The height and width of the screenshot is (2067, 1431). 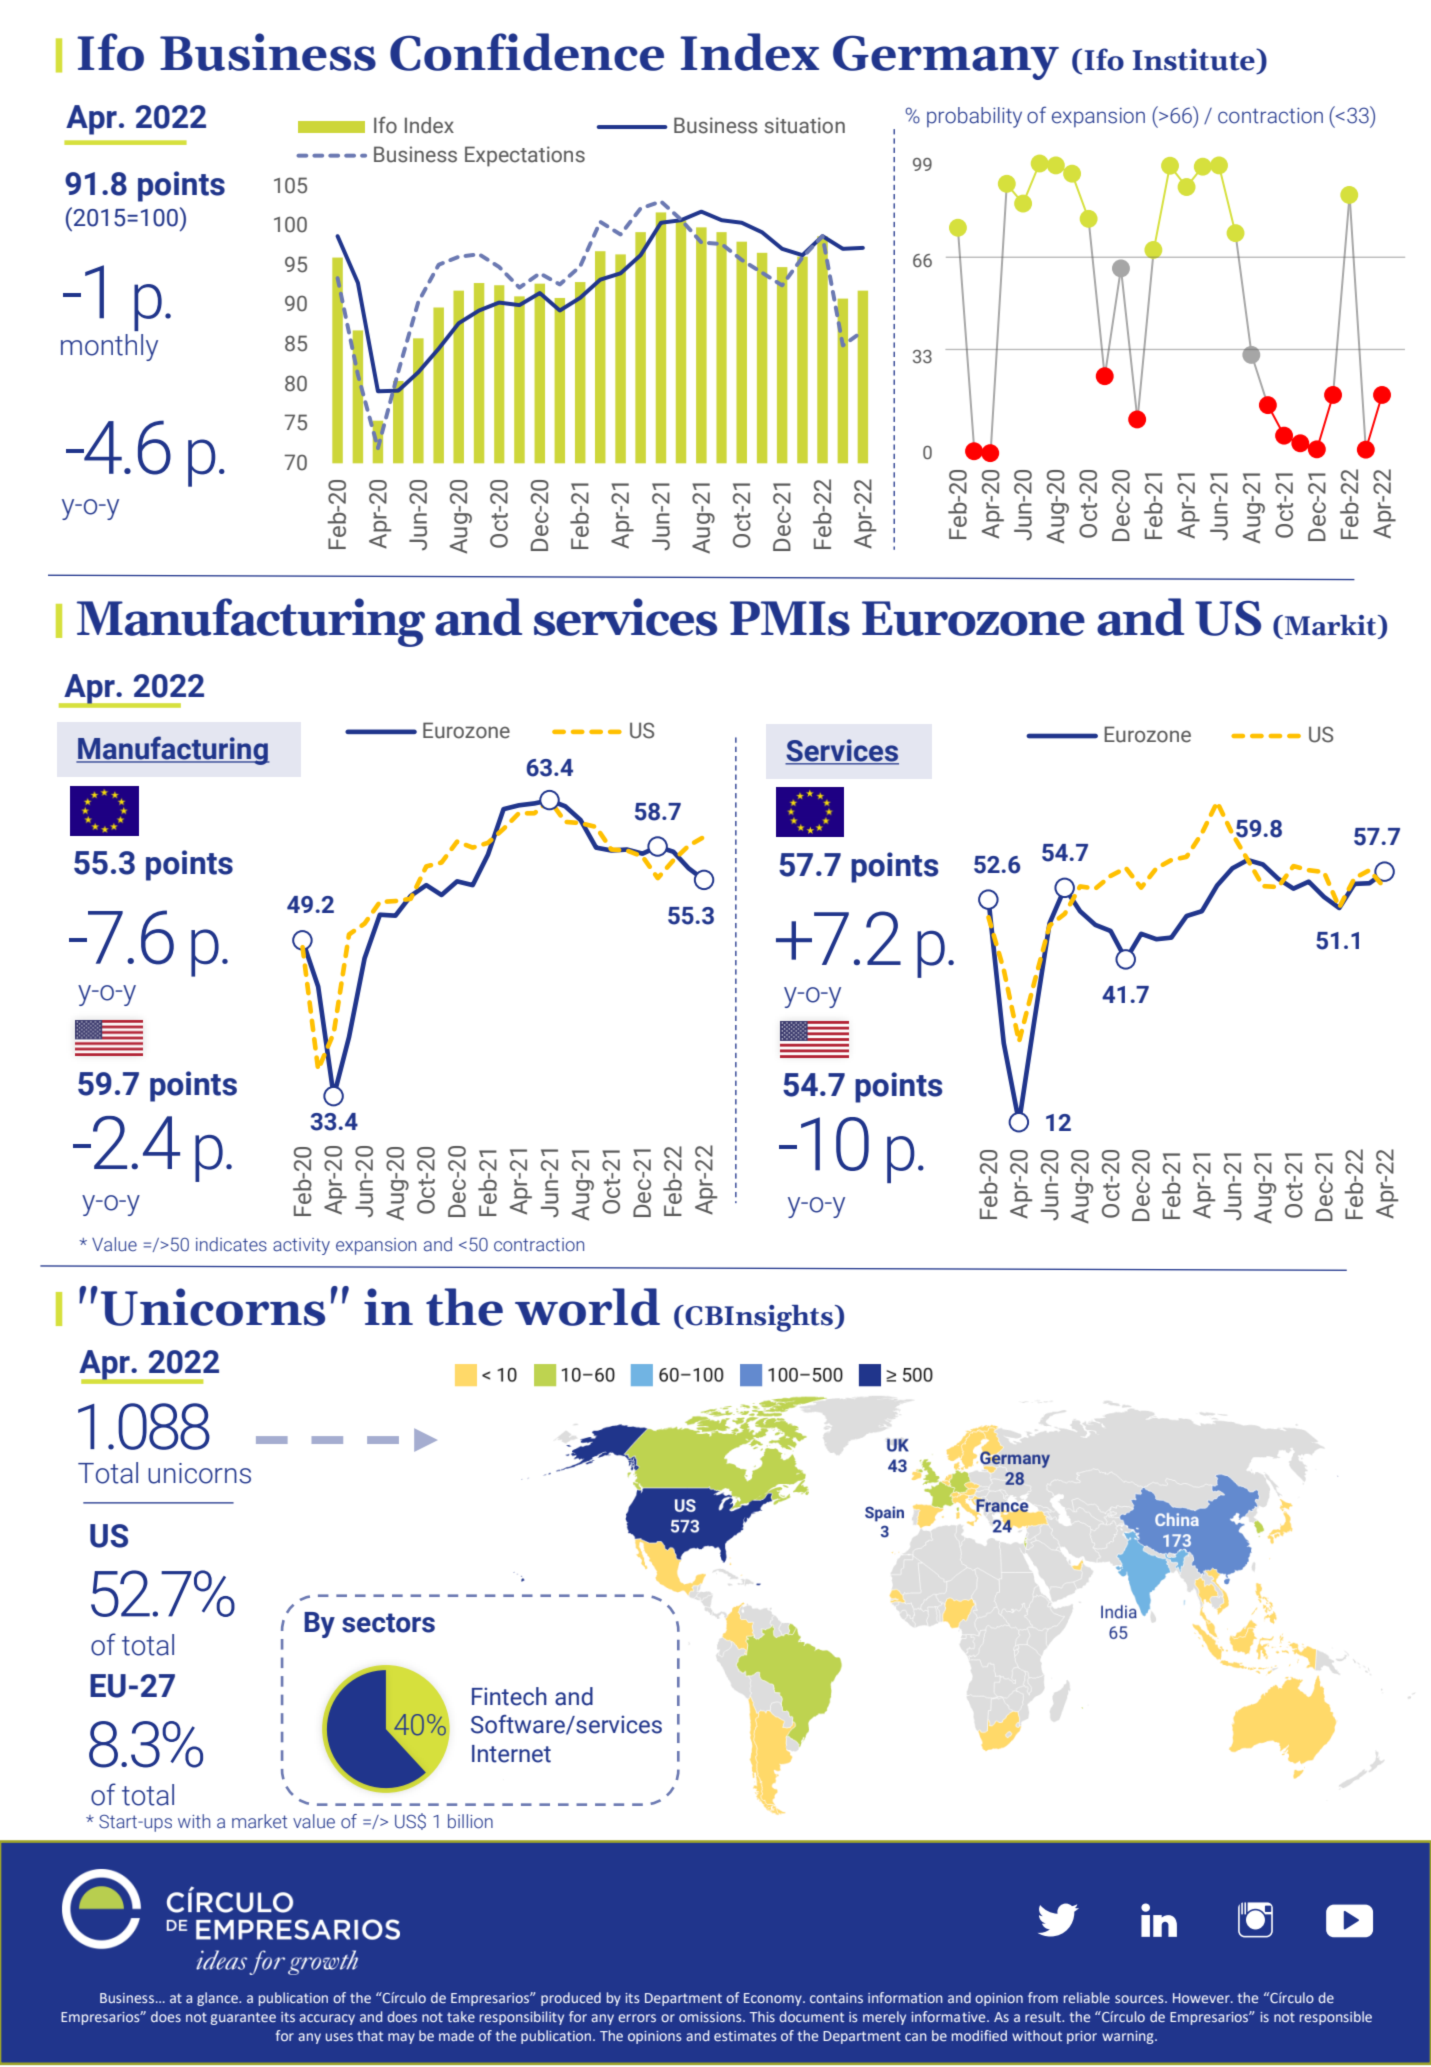 I want to click on indicates, so click(x=231, y=1244).
